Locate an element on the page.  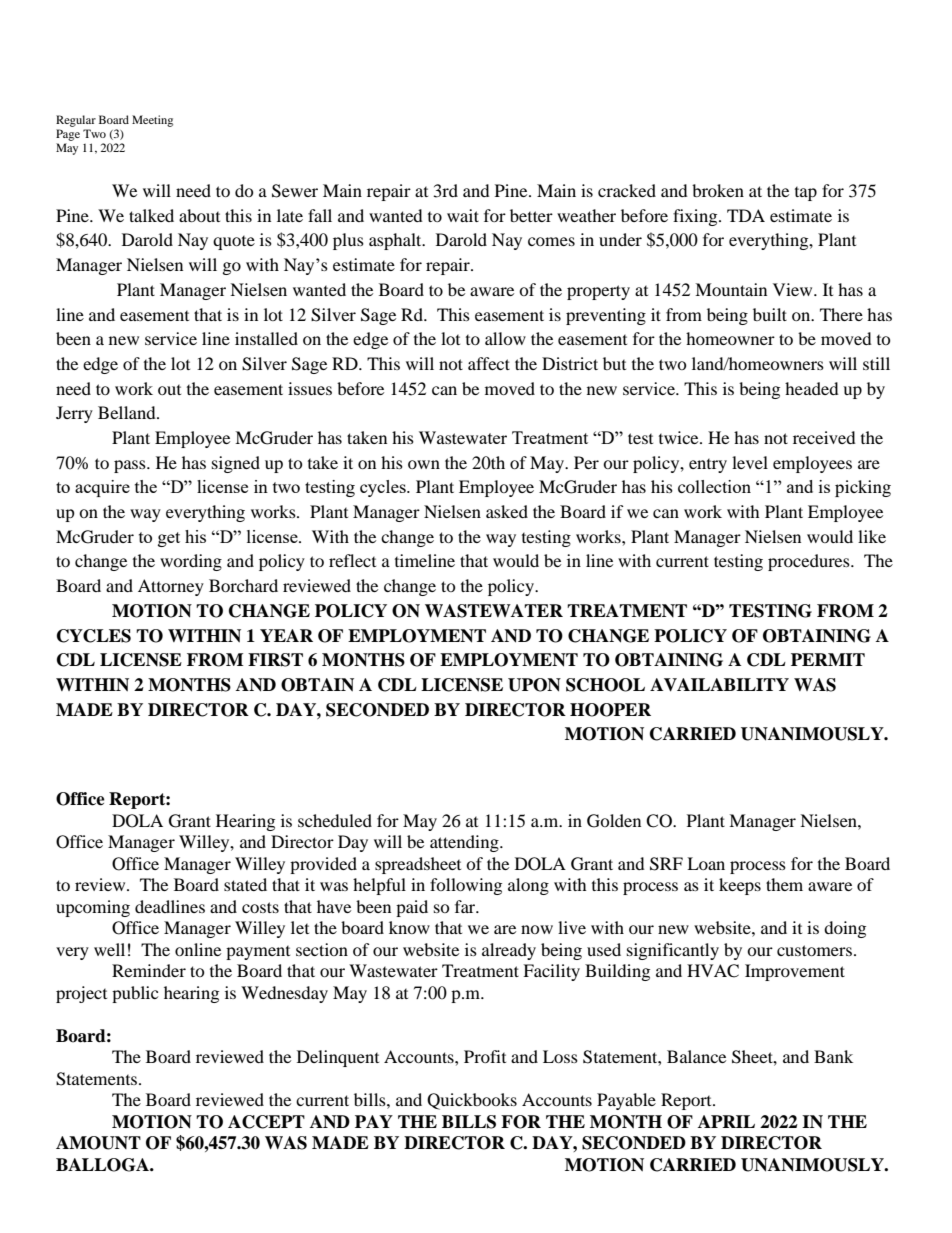
Quickbooks is located at coordinates (472, 1101).
